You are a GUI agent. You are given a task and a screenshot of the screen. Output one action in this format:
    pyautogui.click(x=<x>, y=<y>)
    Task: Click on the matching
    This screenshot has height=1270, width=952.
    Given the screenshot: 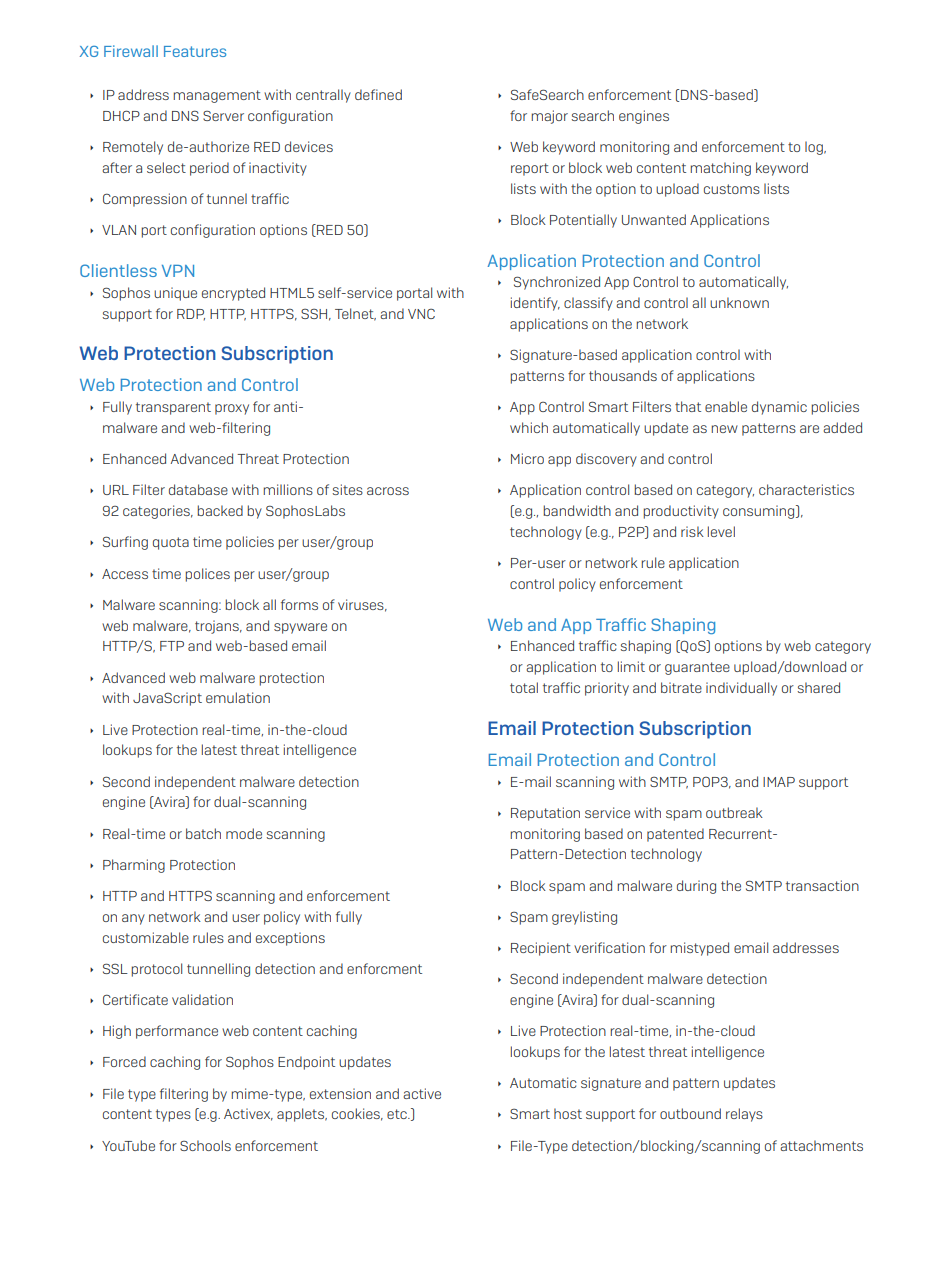 What is the action you would take?
    pyautogui.click(x=720, y=169)
